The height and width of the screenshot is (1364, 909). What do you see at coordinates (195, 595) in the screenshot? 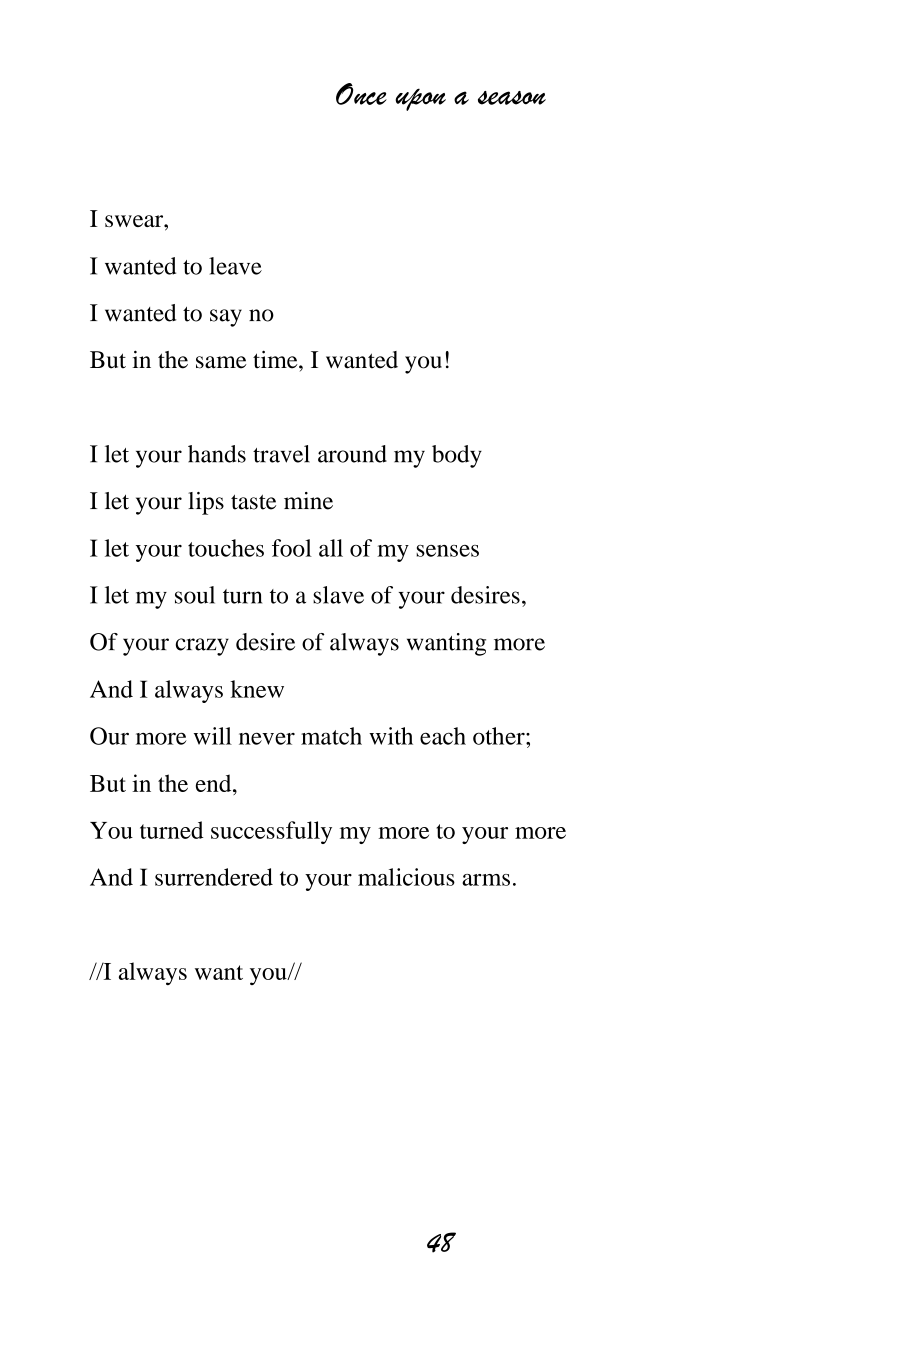
I see `soul` at bounding box center [195, 595].
